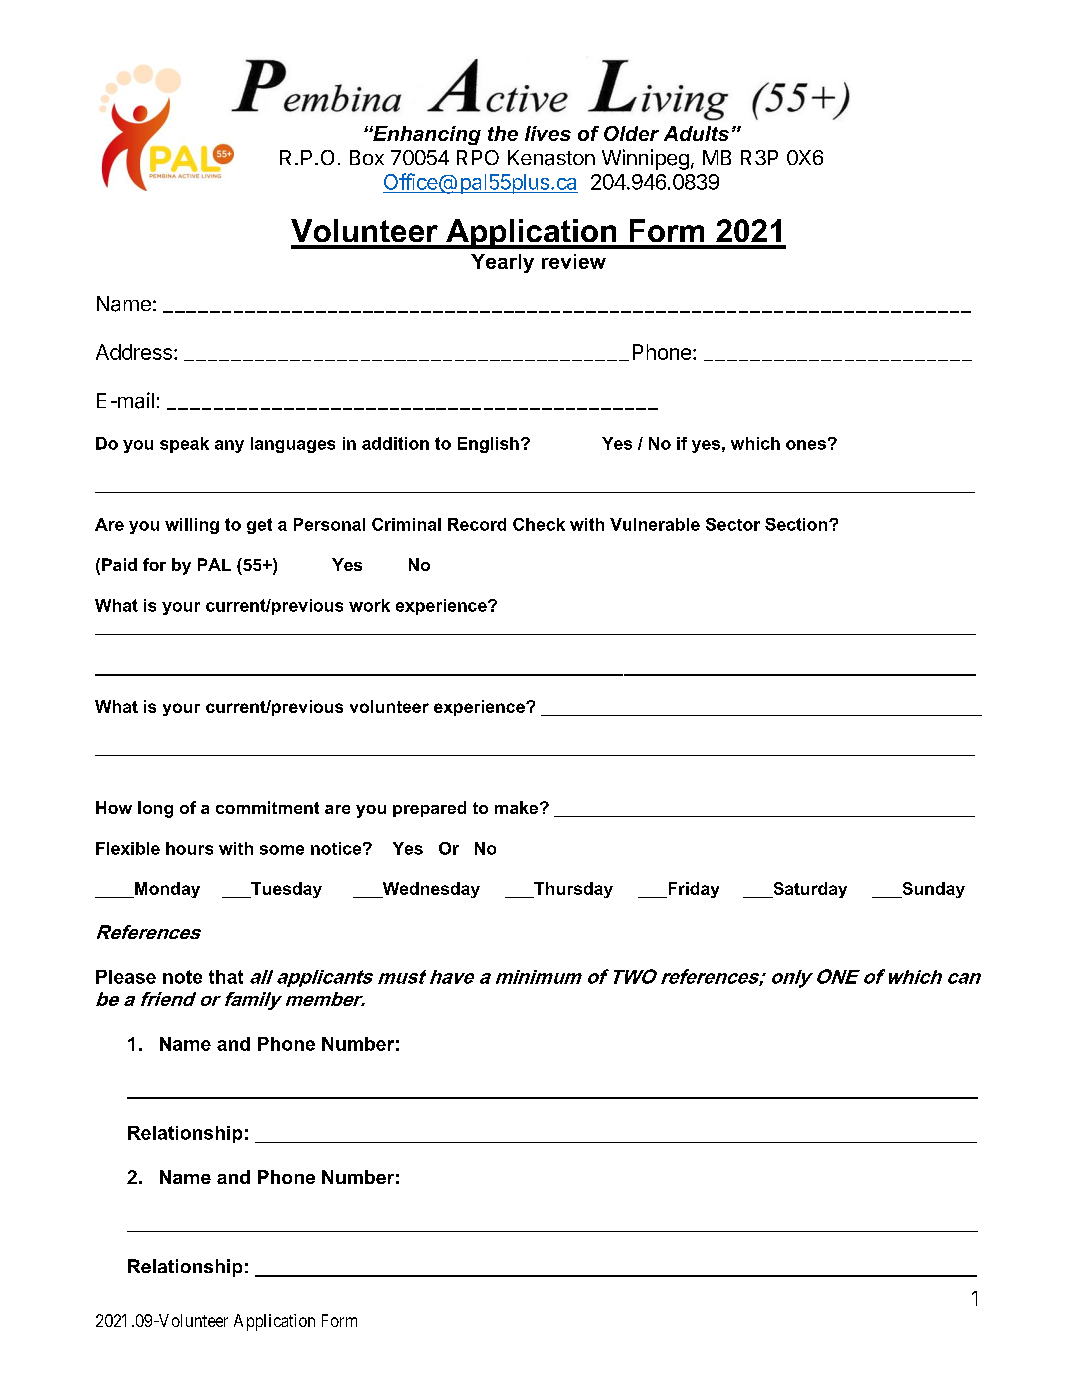 The image size is (1077, 1394). What do you see at coordinates (477, 524) in the screenshot?
I see `Record` at bounding box center [477, 524].
